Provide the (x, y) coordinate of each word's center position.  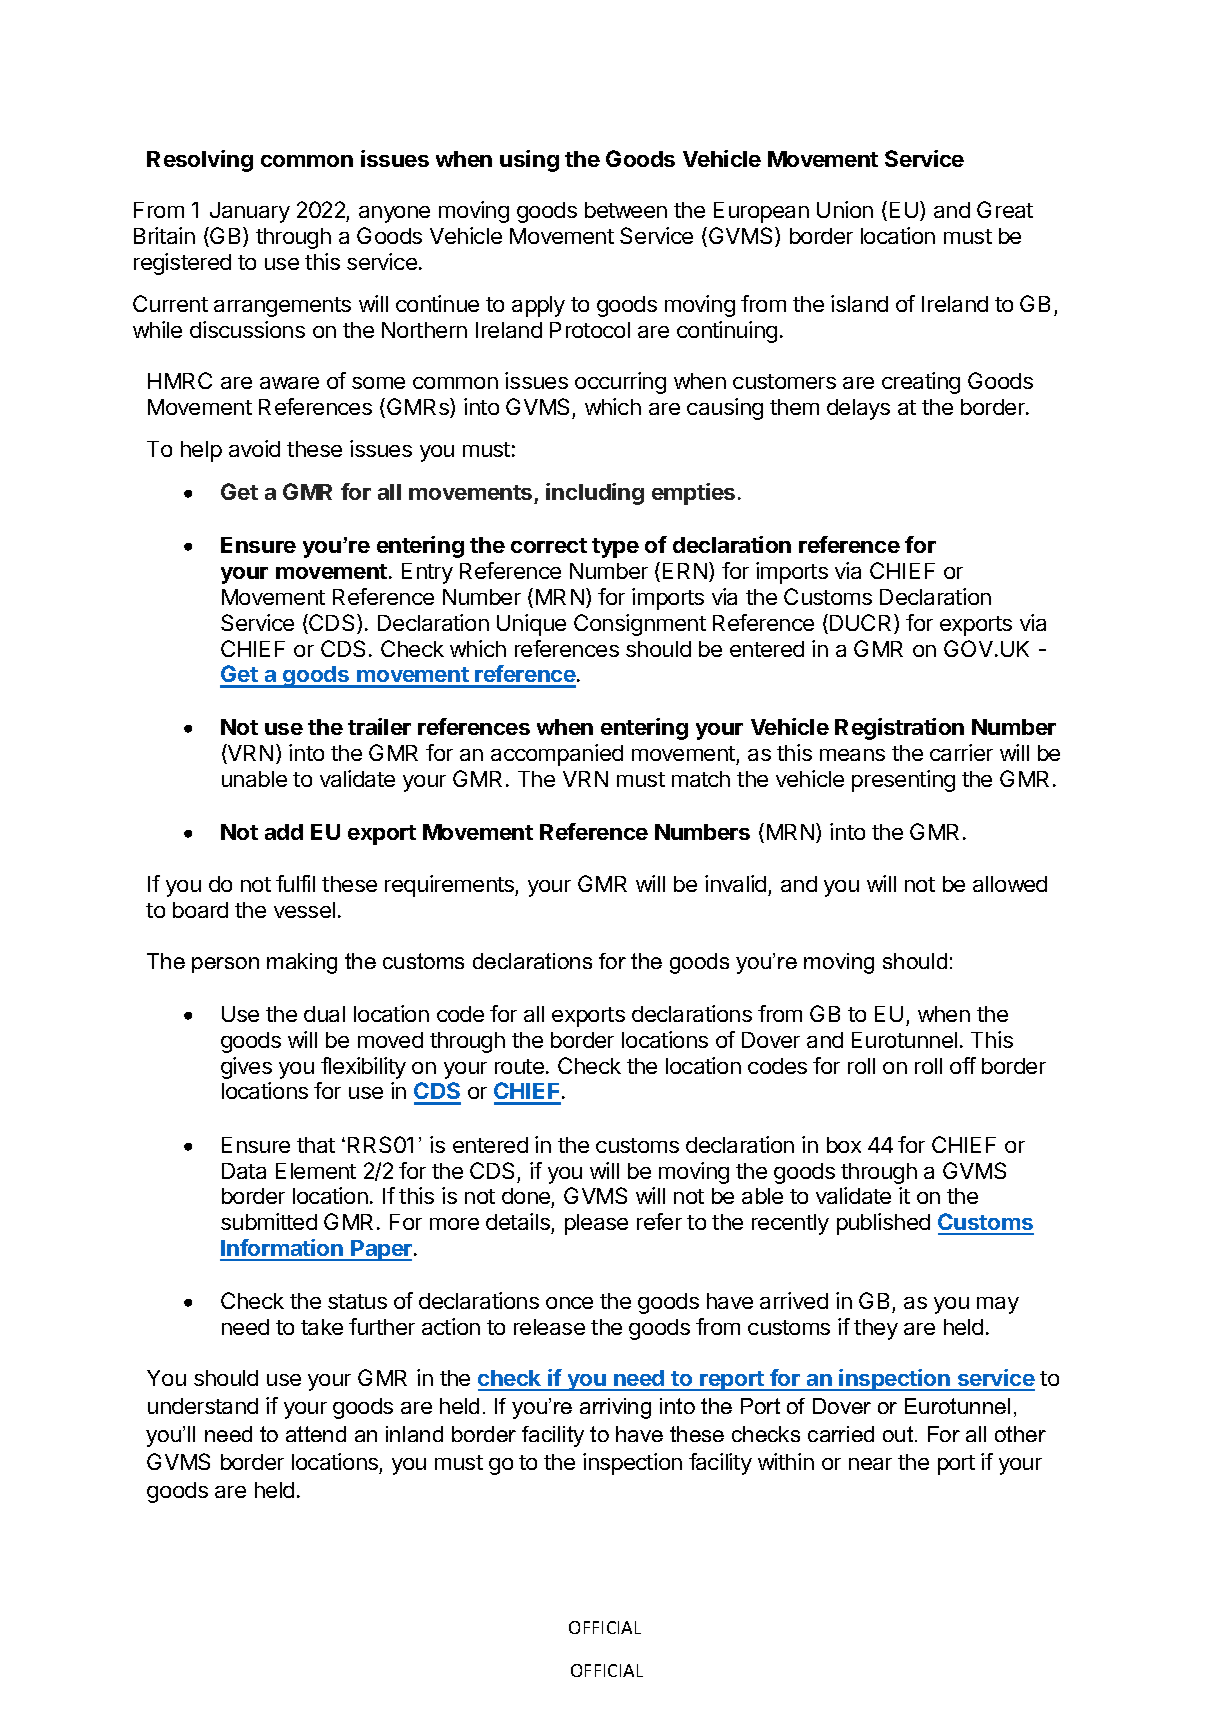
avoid (254, 448)
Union (845, 209)
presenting (903, 781)
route (519, 1066)
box (844, 1145)
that (316, 1145)
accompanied (557, 755)
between (626, 210)
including (595, 494)
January (250, 212)
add (284, 832)
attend (316, 1434)
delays (858, 409)
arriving (615, 1408)
